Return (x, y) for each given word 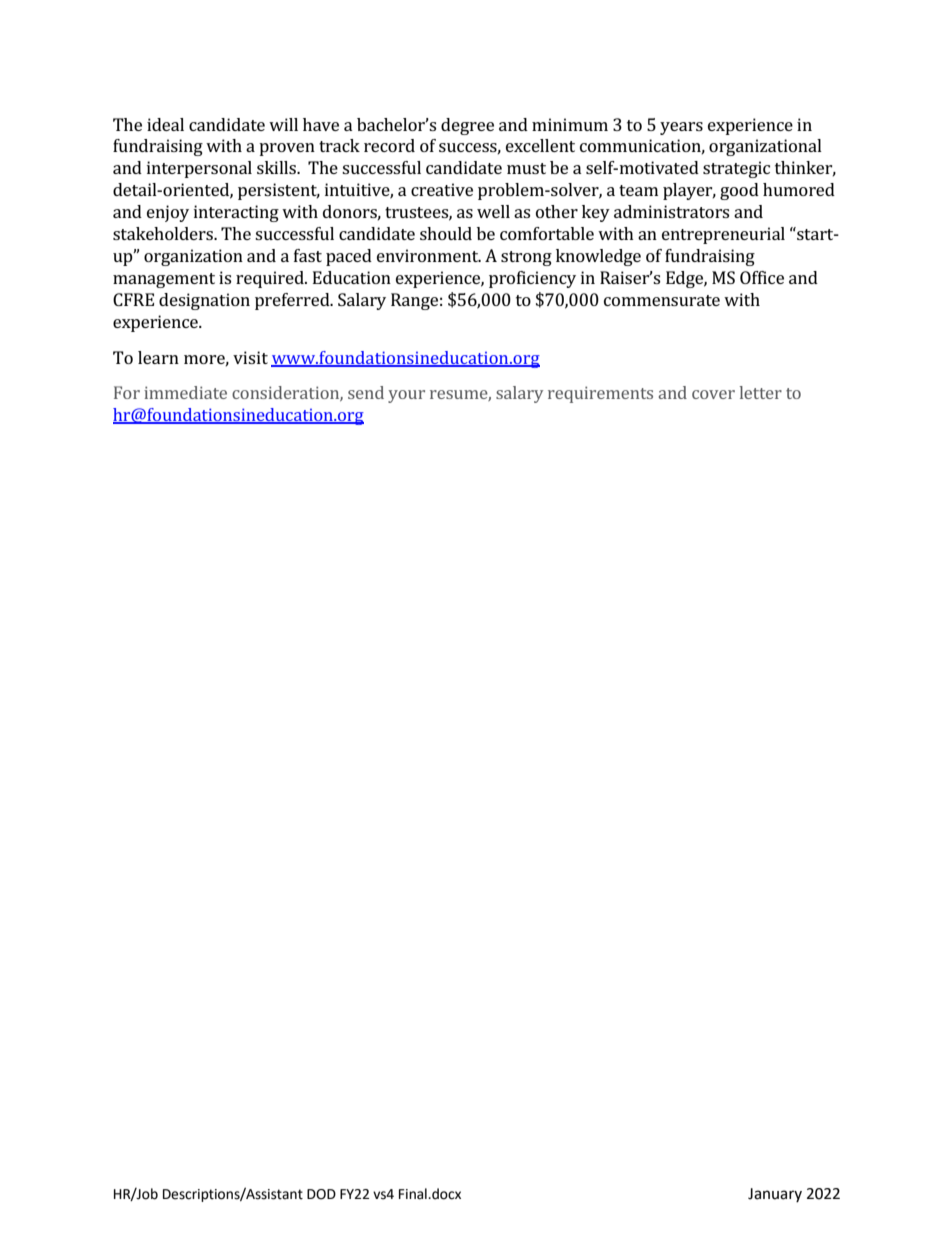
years (681, 128)
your (406, 396)
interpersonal (199, 169)
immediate (185, 392)
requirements (600, 394)
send (366, 392)
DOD (321, 1194)
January (775, 1195)
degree (467, 126)
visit (250, 357)
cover (713, 394)
